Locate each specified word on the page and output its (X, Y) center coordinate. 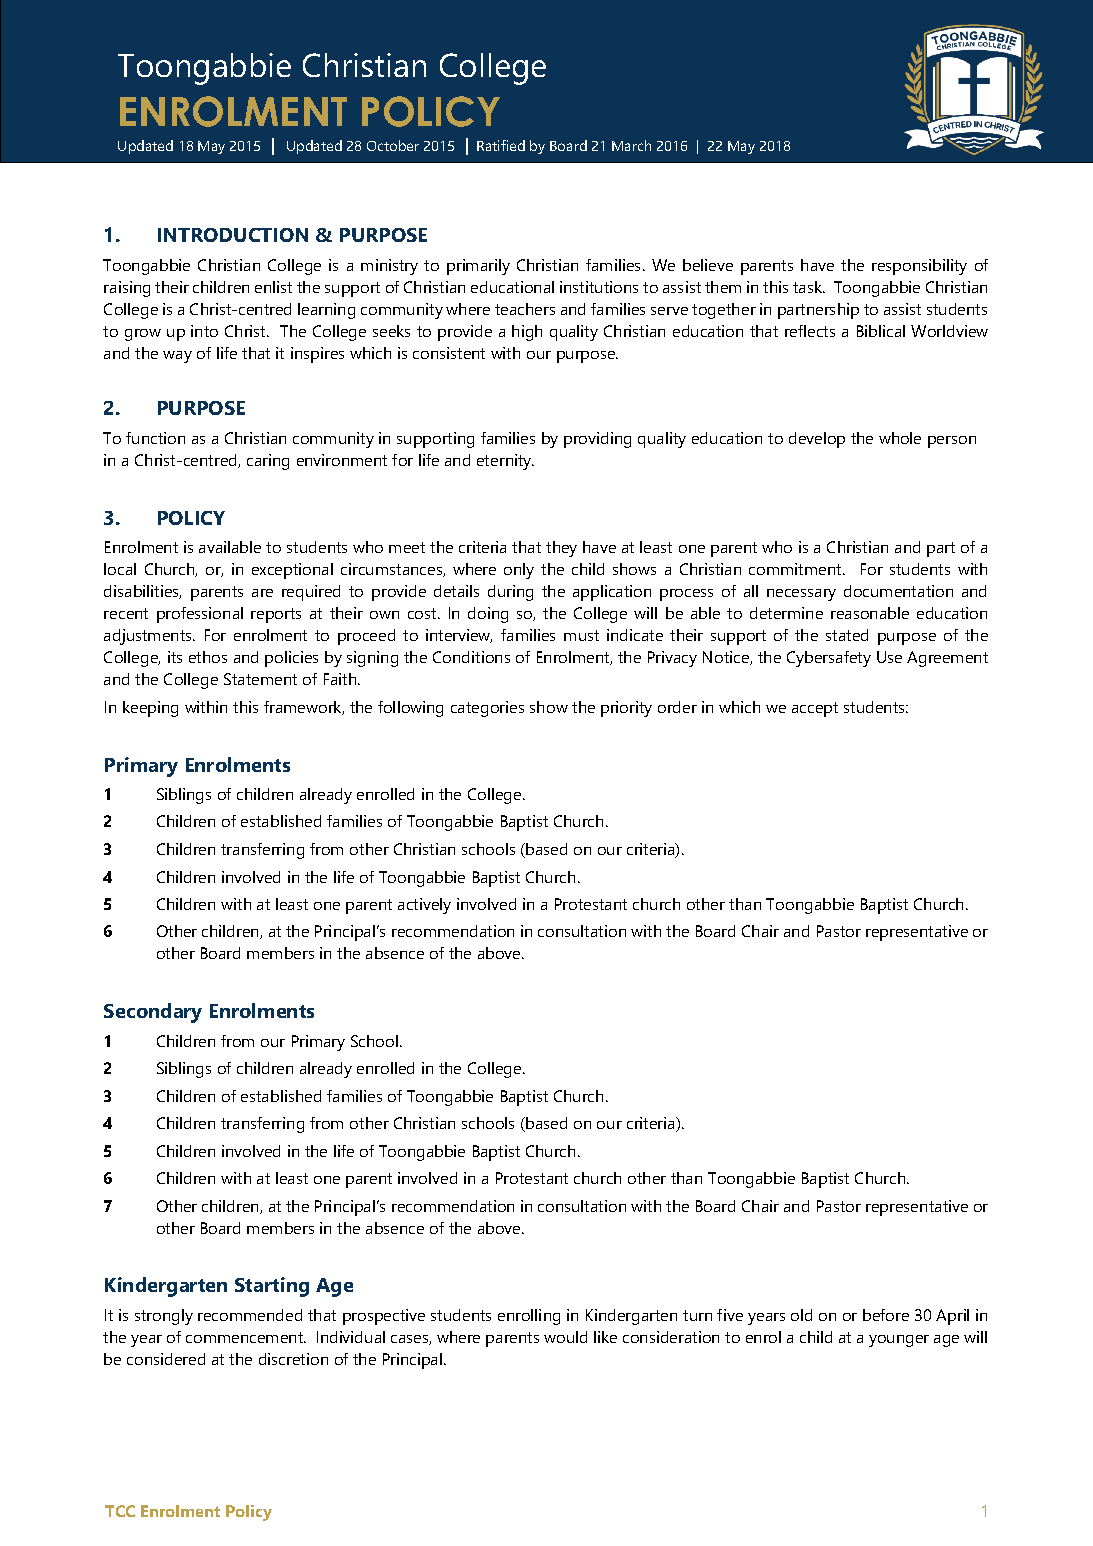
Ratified (501, 145)
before (886, 1315)
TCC (120, 1511)
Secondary (153, 1013)
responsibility (919, 267)
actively (424, 906)
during (510, 593)
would (565, 1337)
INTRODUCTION (233, 235)
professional (200, 615)
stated (847, 635)
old (801, 1315)
